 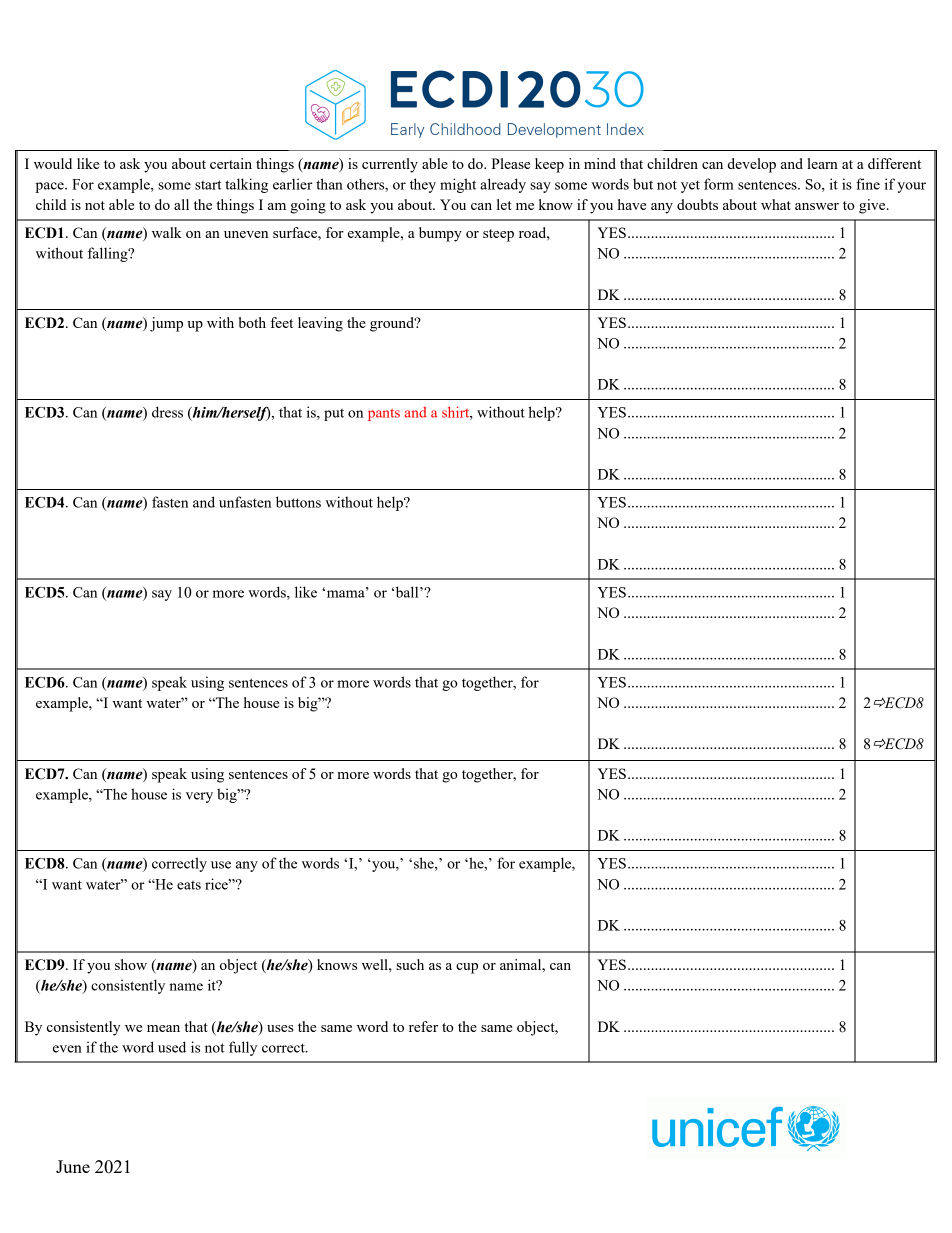 I want to click on pants, so click(x=384, y=415).
